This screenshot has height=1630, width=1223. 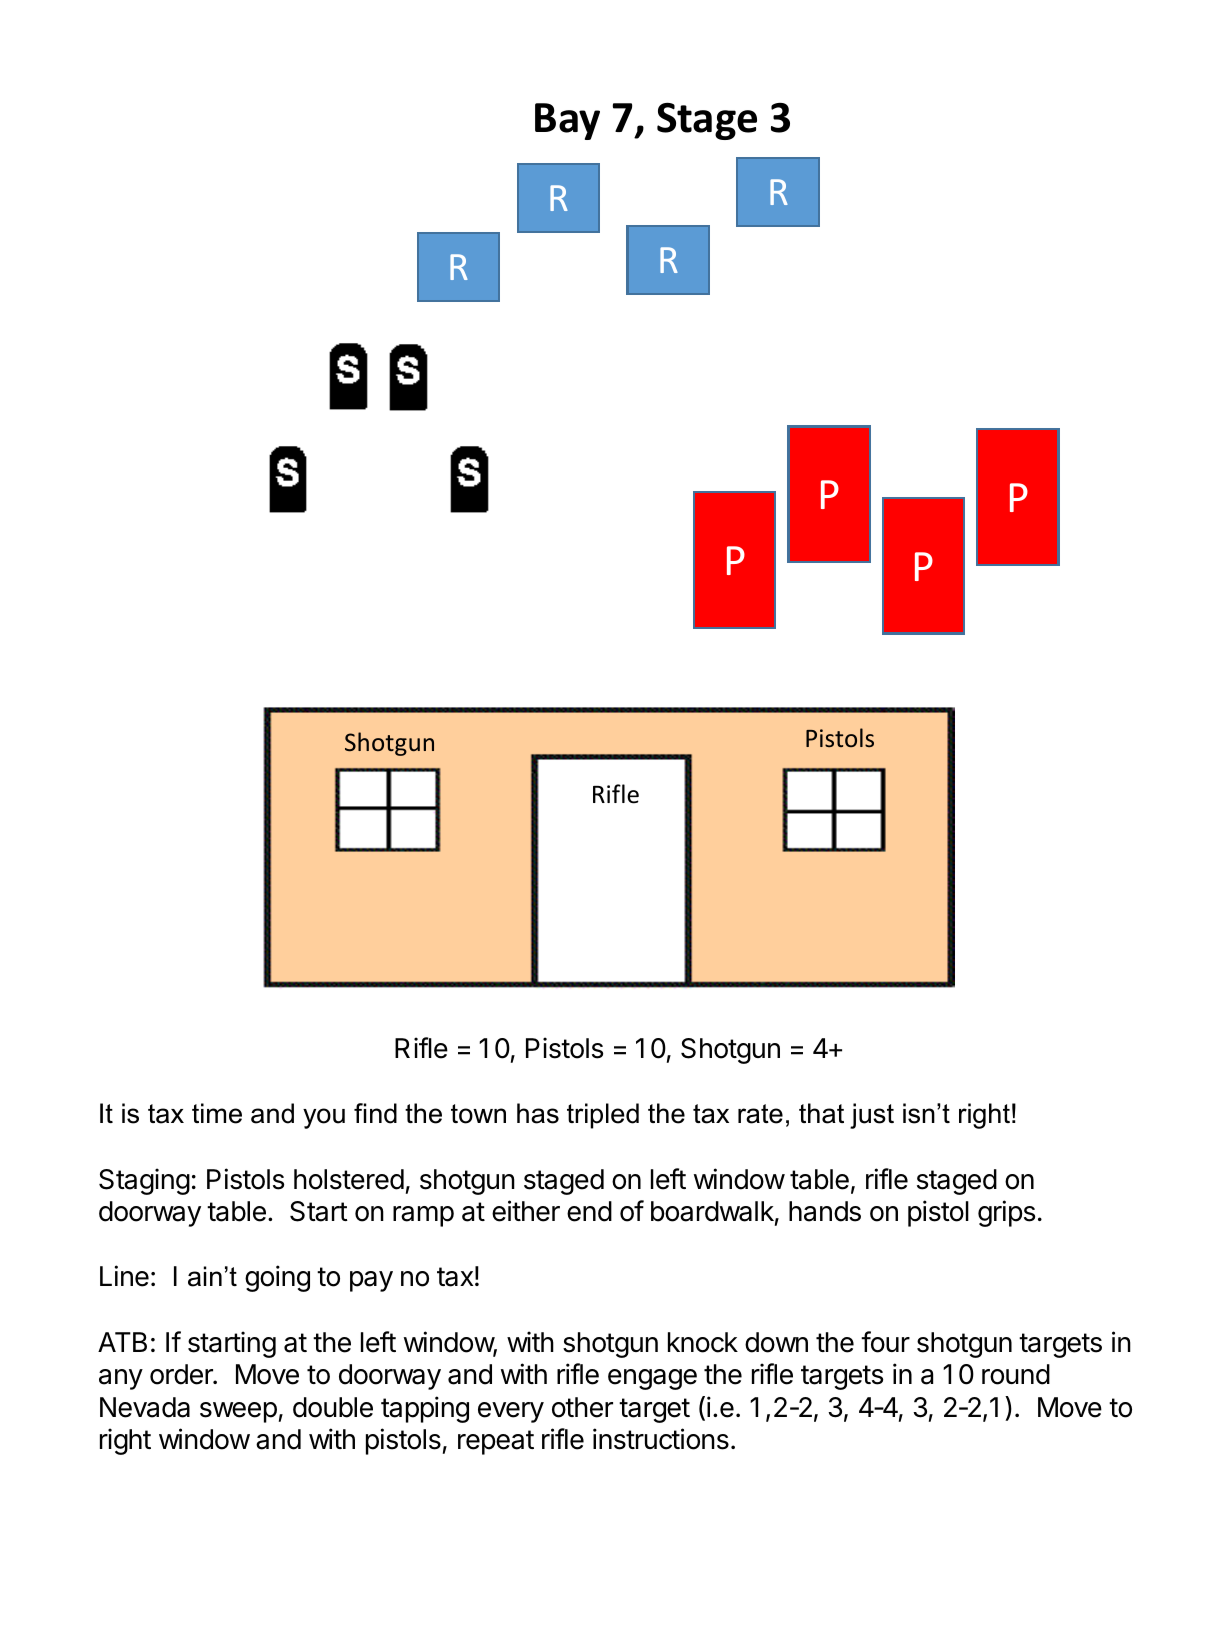 I want to click on Bay, so click(x=567, y=121).
